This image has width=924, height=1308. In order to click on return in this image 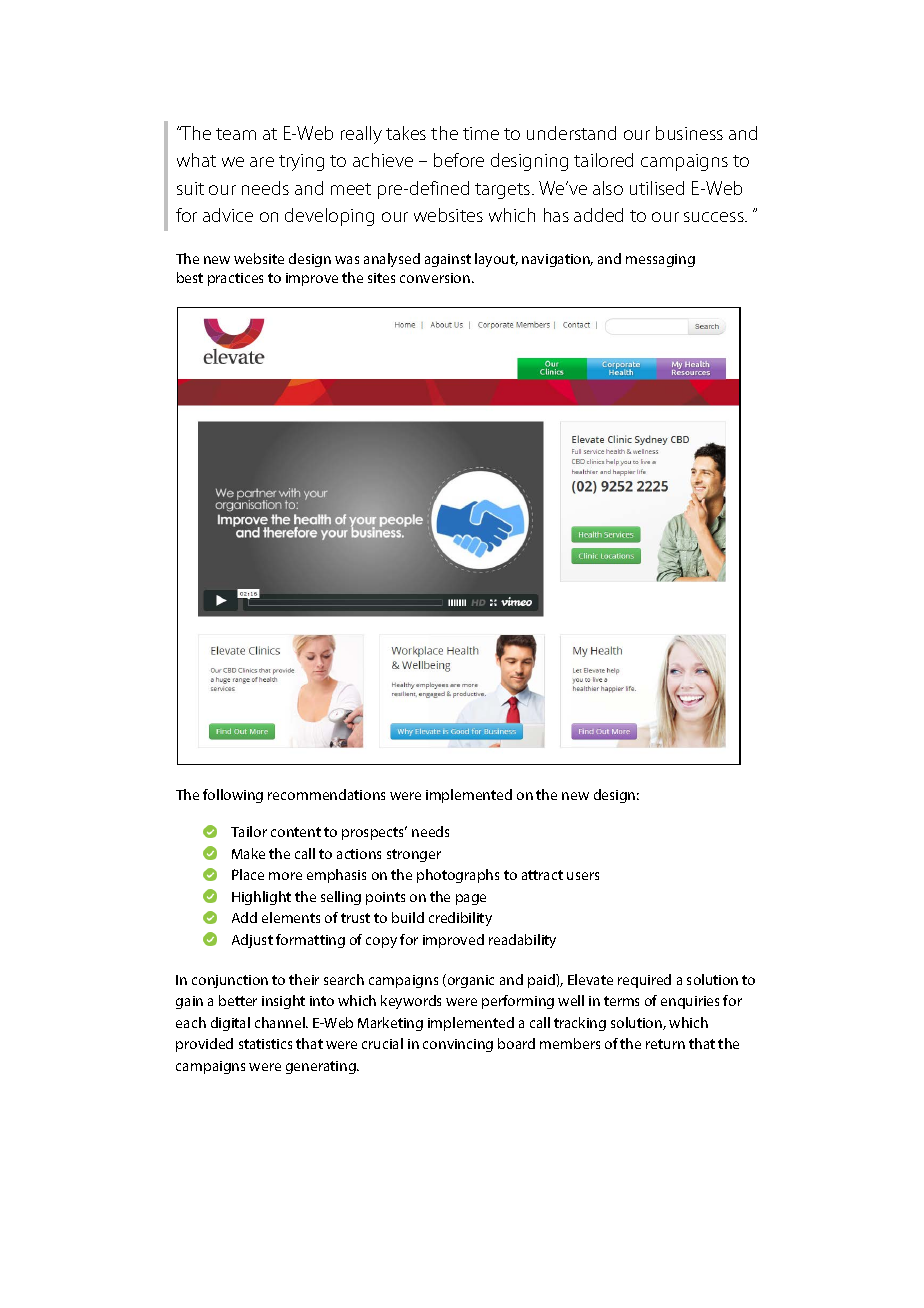, I will do `click(665, 1044)`.
